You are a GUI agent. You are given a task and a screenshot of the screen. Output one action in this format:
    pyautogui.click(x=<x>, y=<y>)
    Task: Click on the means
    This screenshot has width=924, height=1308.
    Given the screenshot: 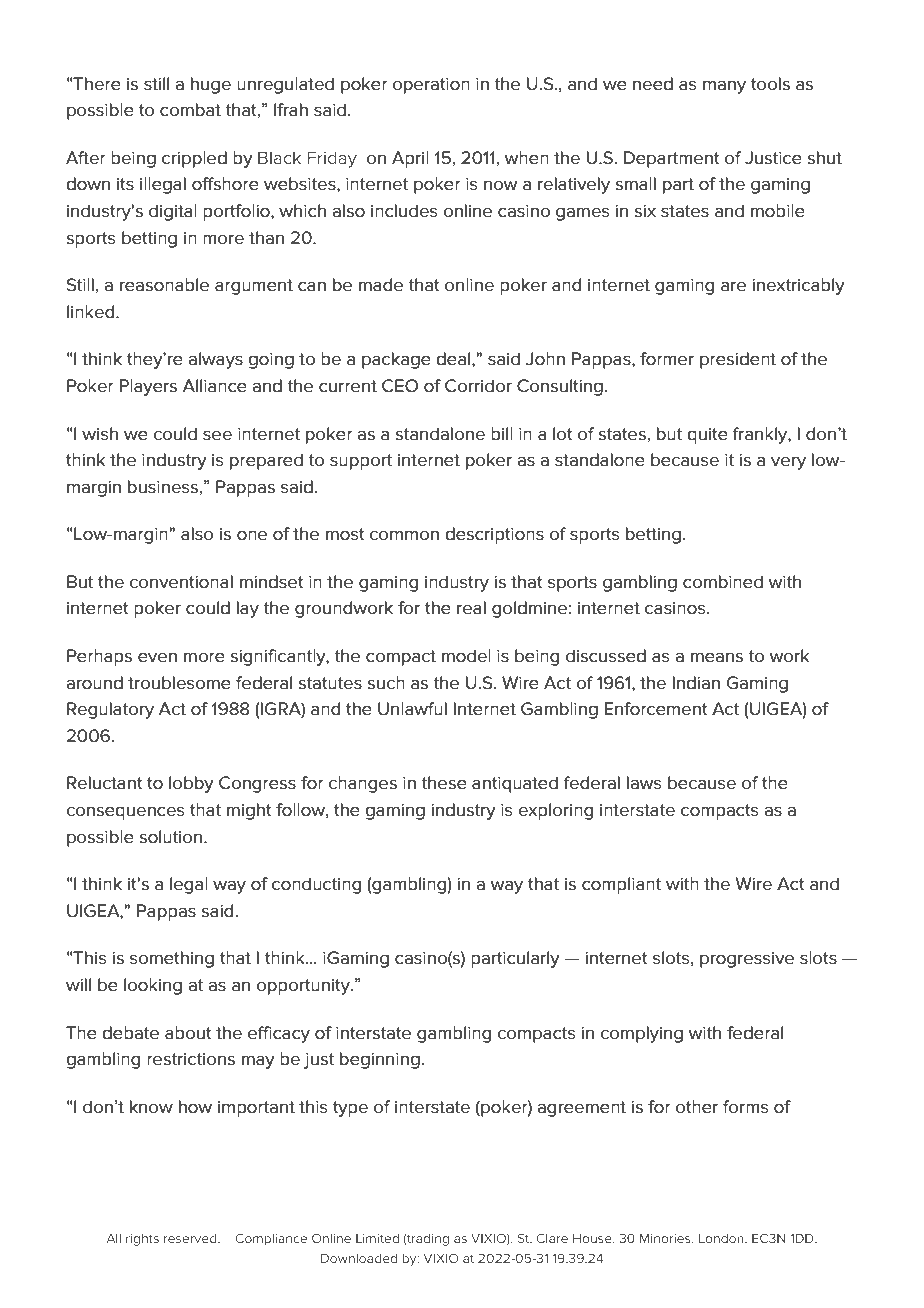 What is the action you would take?
    pyautogui.click(x=717, y=657)
